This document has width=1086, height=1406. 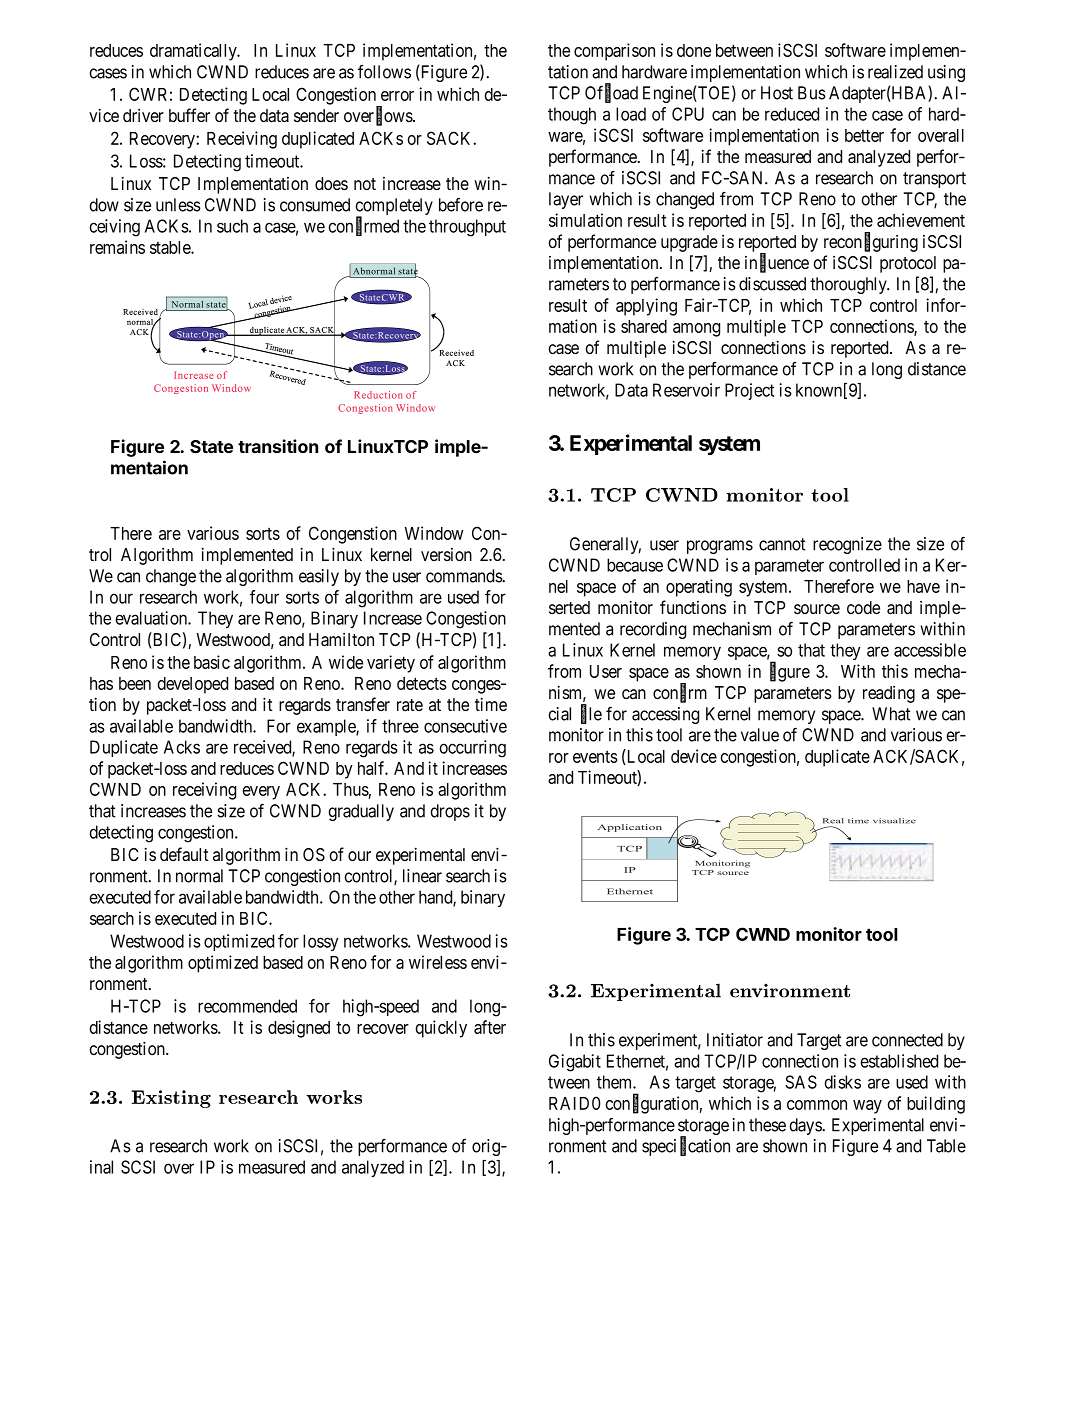 What do you see at coordinates (849, 285) in the document?
I see `thoroughly` at bounding box center [849, 285].
